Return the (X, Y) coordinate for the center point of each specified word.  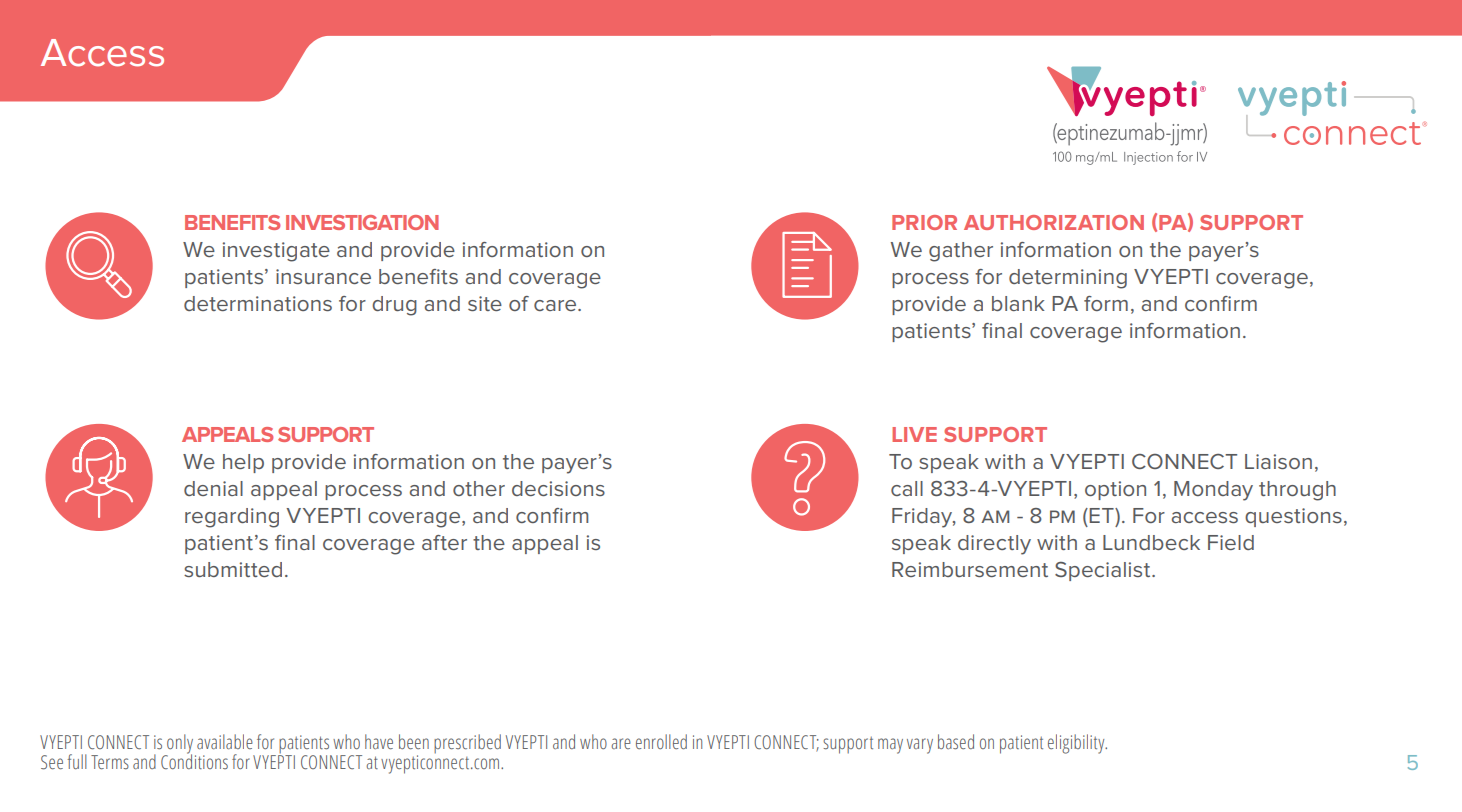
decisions (558, 488)
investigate (276, 252)
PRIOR (924, 222)
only (180, 745)
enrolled (661, 741)
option (1115, 490)
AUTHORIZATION (1054, 222)
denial (213, 488)
